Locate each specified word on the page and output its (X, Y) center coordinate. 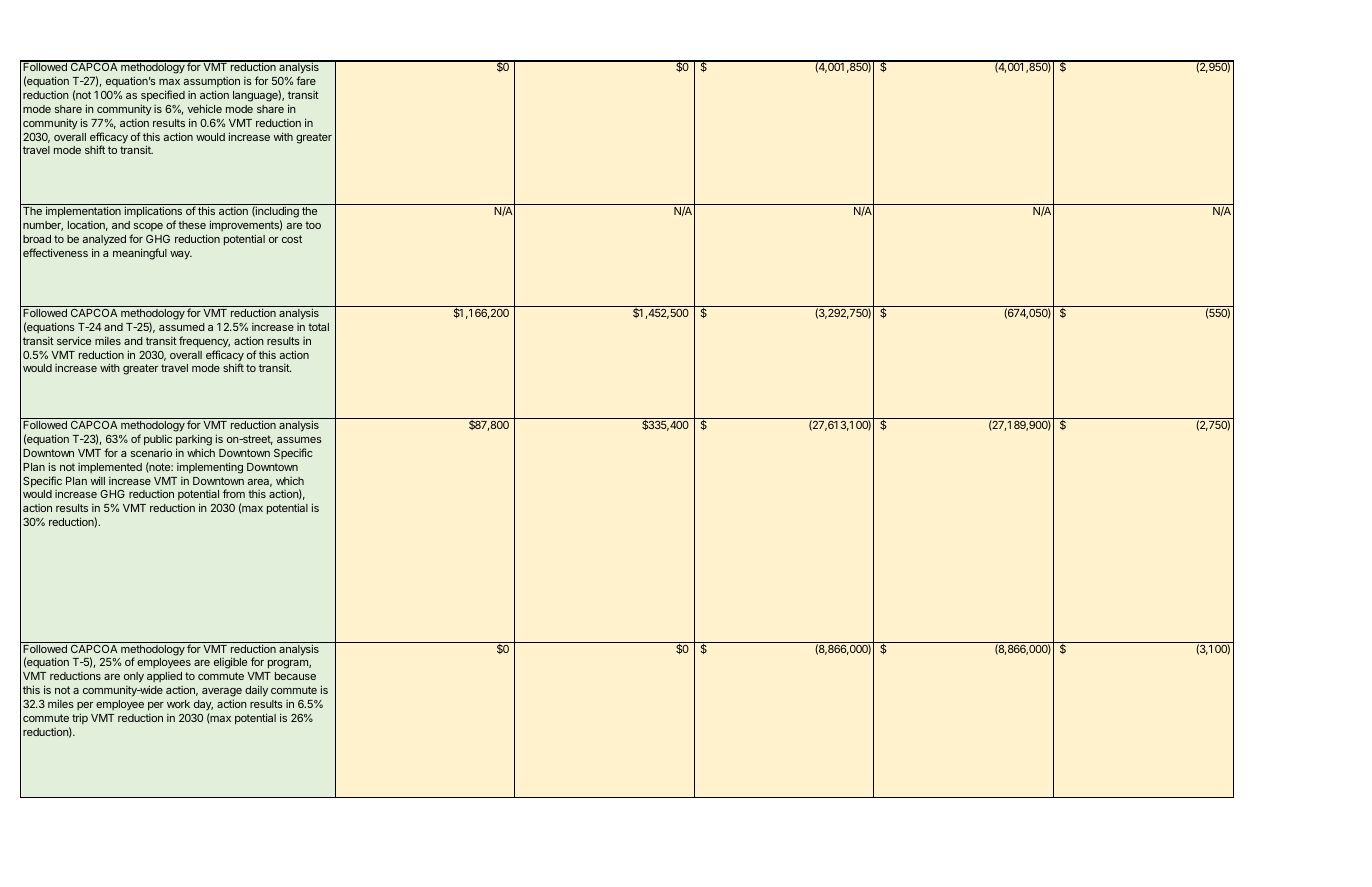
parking (194, 440)
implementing (210, 468)
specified (163, 96)
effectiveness (55, 252)
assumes (299, 440)
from (234, 493)
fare (306, 80)
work (178, 704)
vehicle (204, 108)
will (98, 480)
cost (292, 239)
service (74, 340)
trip (80, 718)
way (181, 255)
